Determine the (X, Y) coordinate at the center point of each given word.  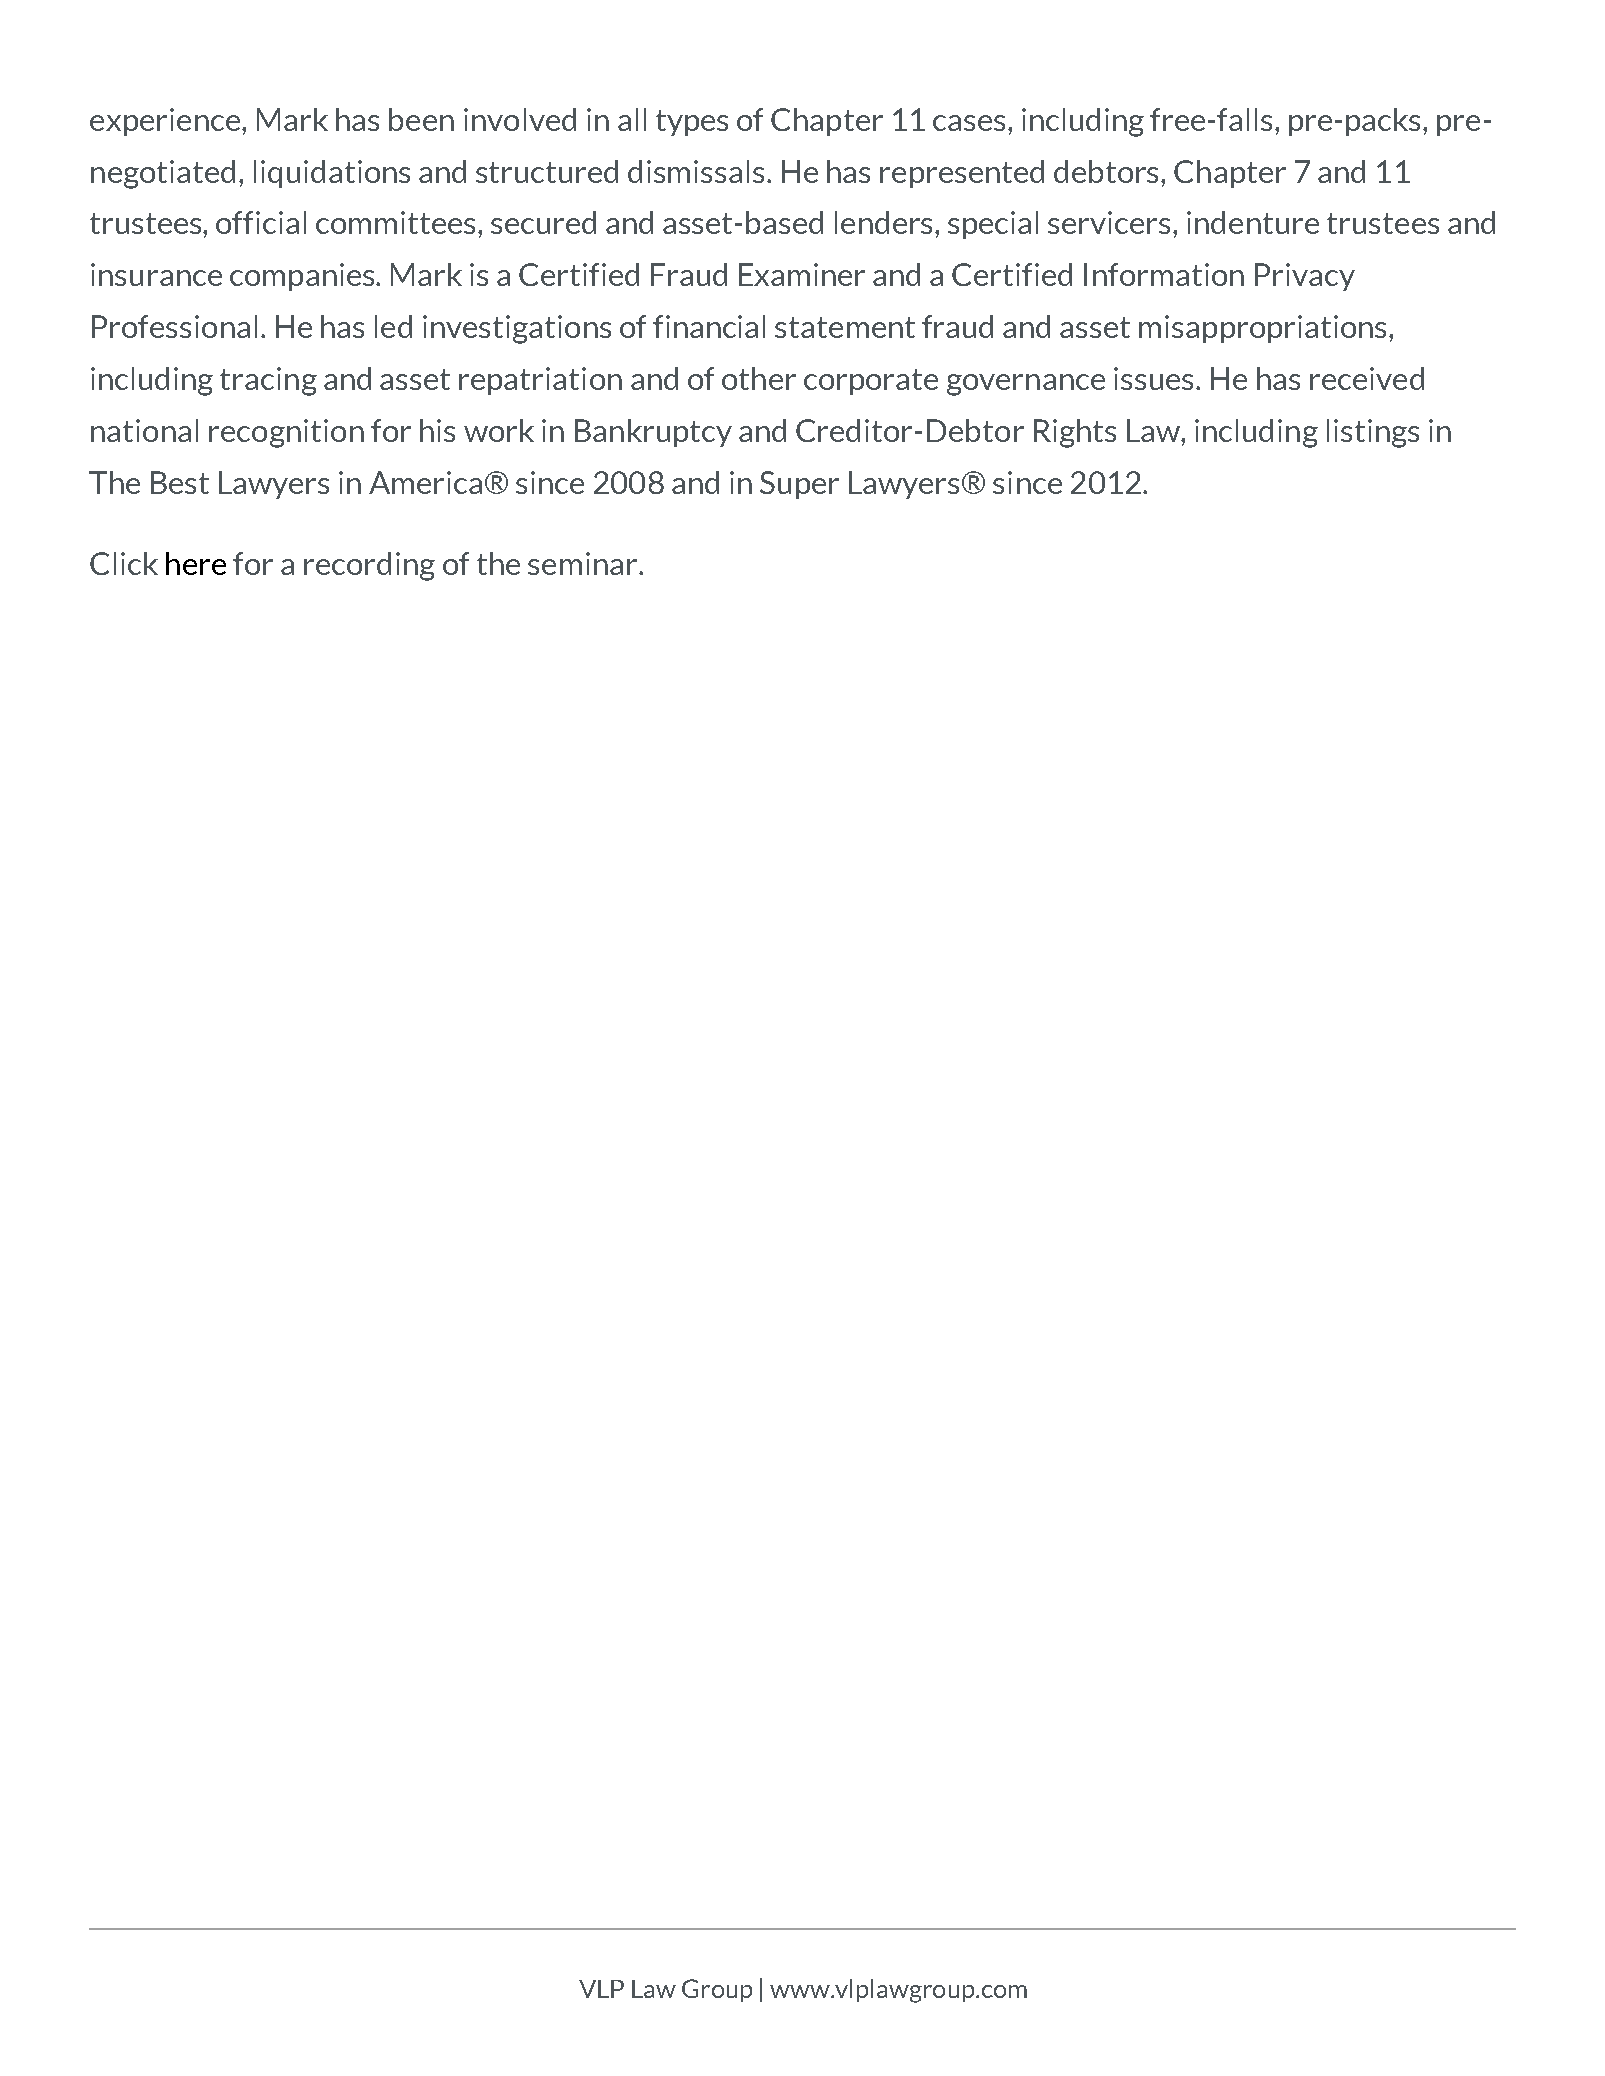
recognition (286, 433)
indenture (1253, 222)
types (692, 123)
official (261, 222)
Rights (1075, 433)
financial (709, 326)
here (196, 563)
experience (166, 122)
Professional (174, 326)
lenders (885, 222)
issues (1155, 378)
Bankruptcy (653, 433)
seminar (584, 563)
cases (969, 123)
